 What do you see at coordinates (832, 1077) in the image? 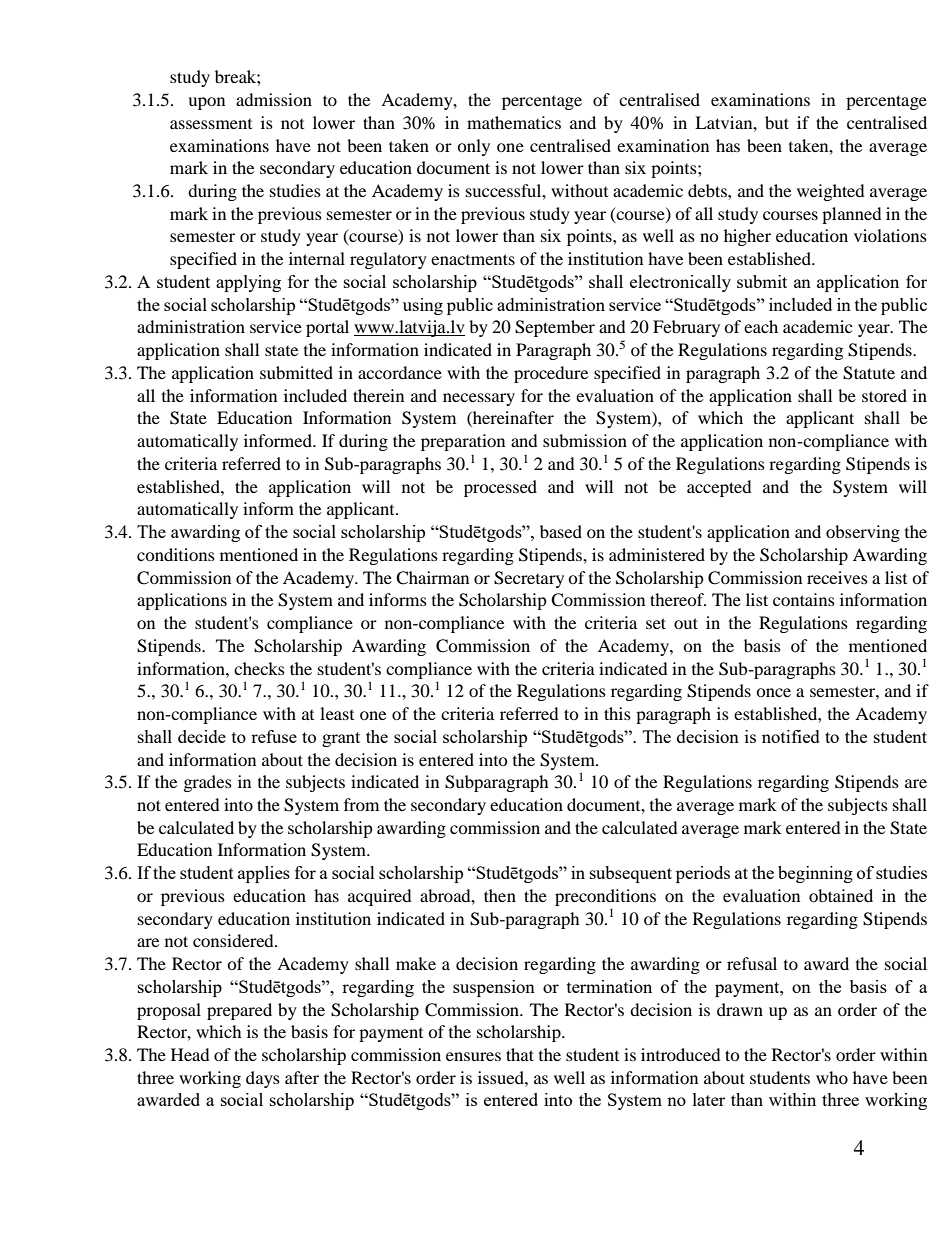
I see `who` at bounding box center [832, 1077].
